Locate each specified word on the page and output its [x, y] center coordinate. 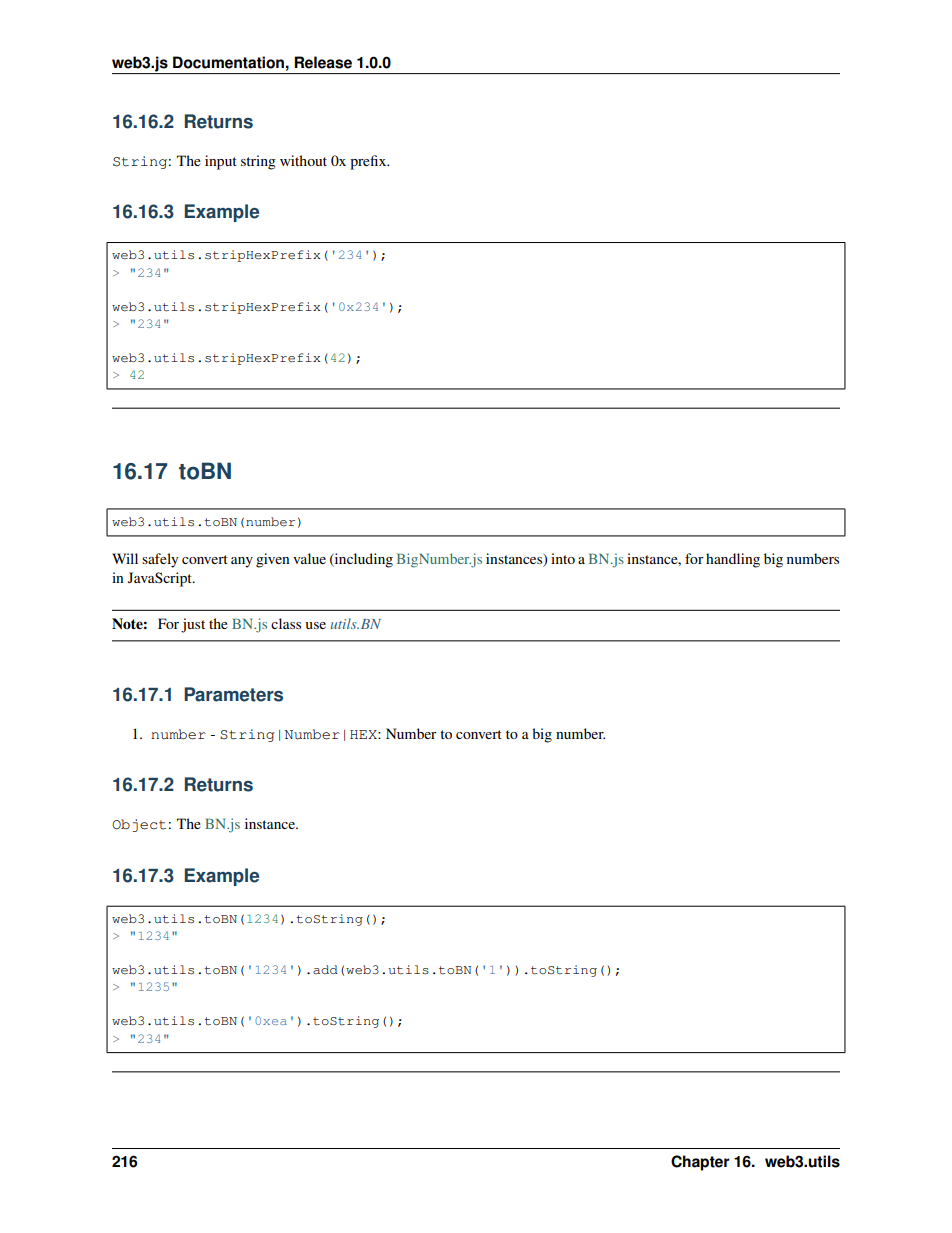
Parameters [233, 694]
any [242, 562]
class [286, 623]
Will [125, 558]
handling [733, 560]
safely [160, 560]
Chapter [700, 1163]
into [563, 558]
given [273, 560]
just [193, 625]
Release [323, 62]
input [221, 162]
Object [139, 825]
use [315, 625]
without [303, 160]
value [309, 558]
